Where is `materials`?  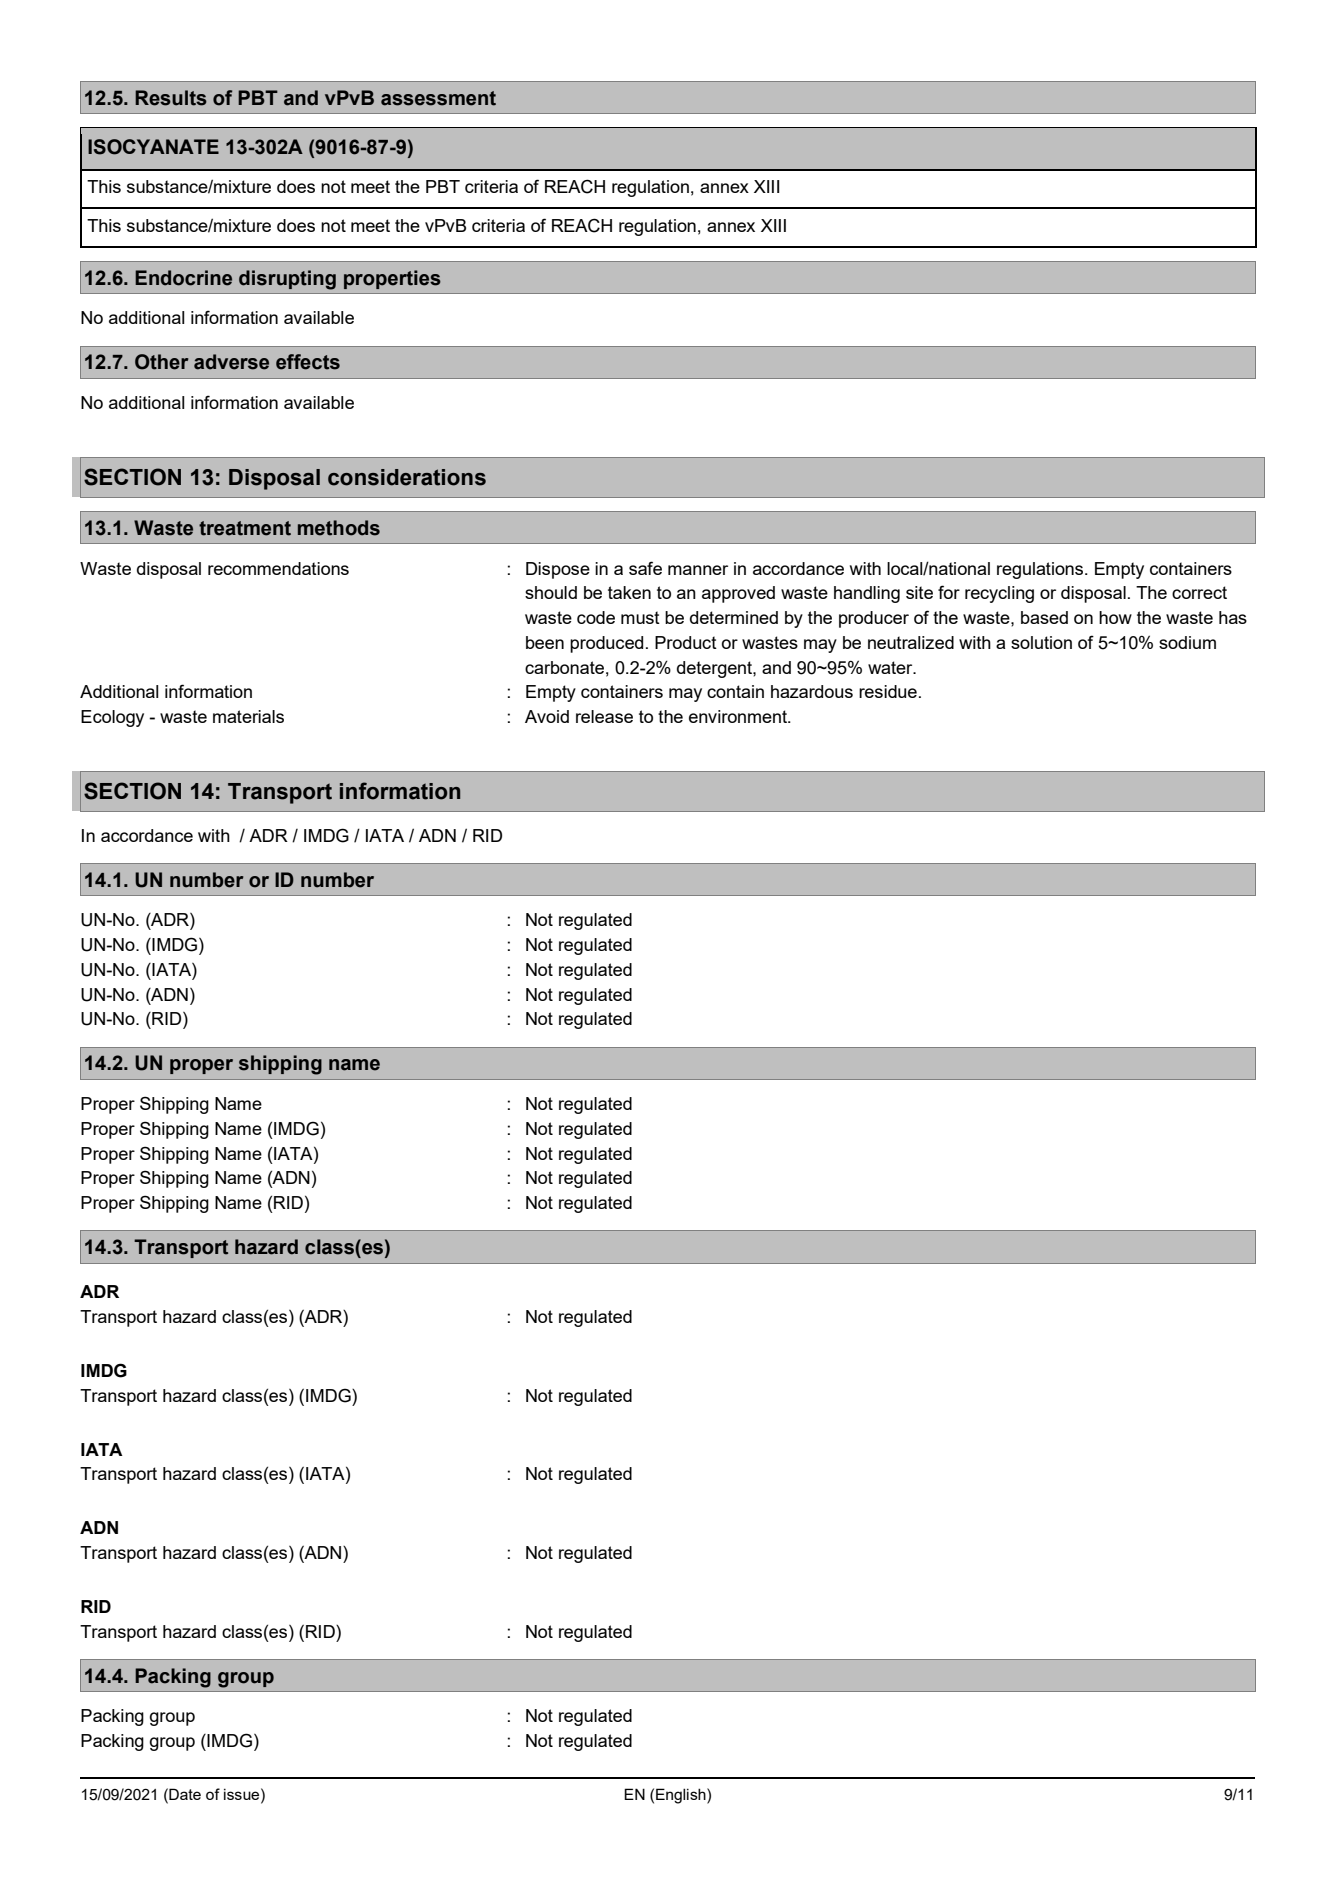 materials is located at coordinates (248, 716).
